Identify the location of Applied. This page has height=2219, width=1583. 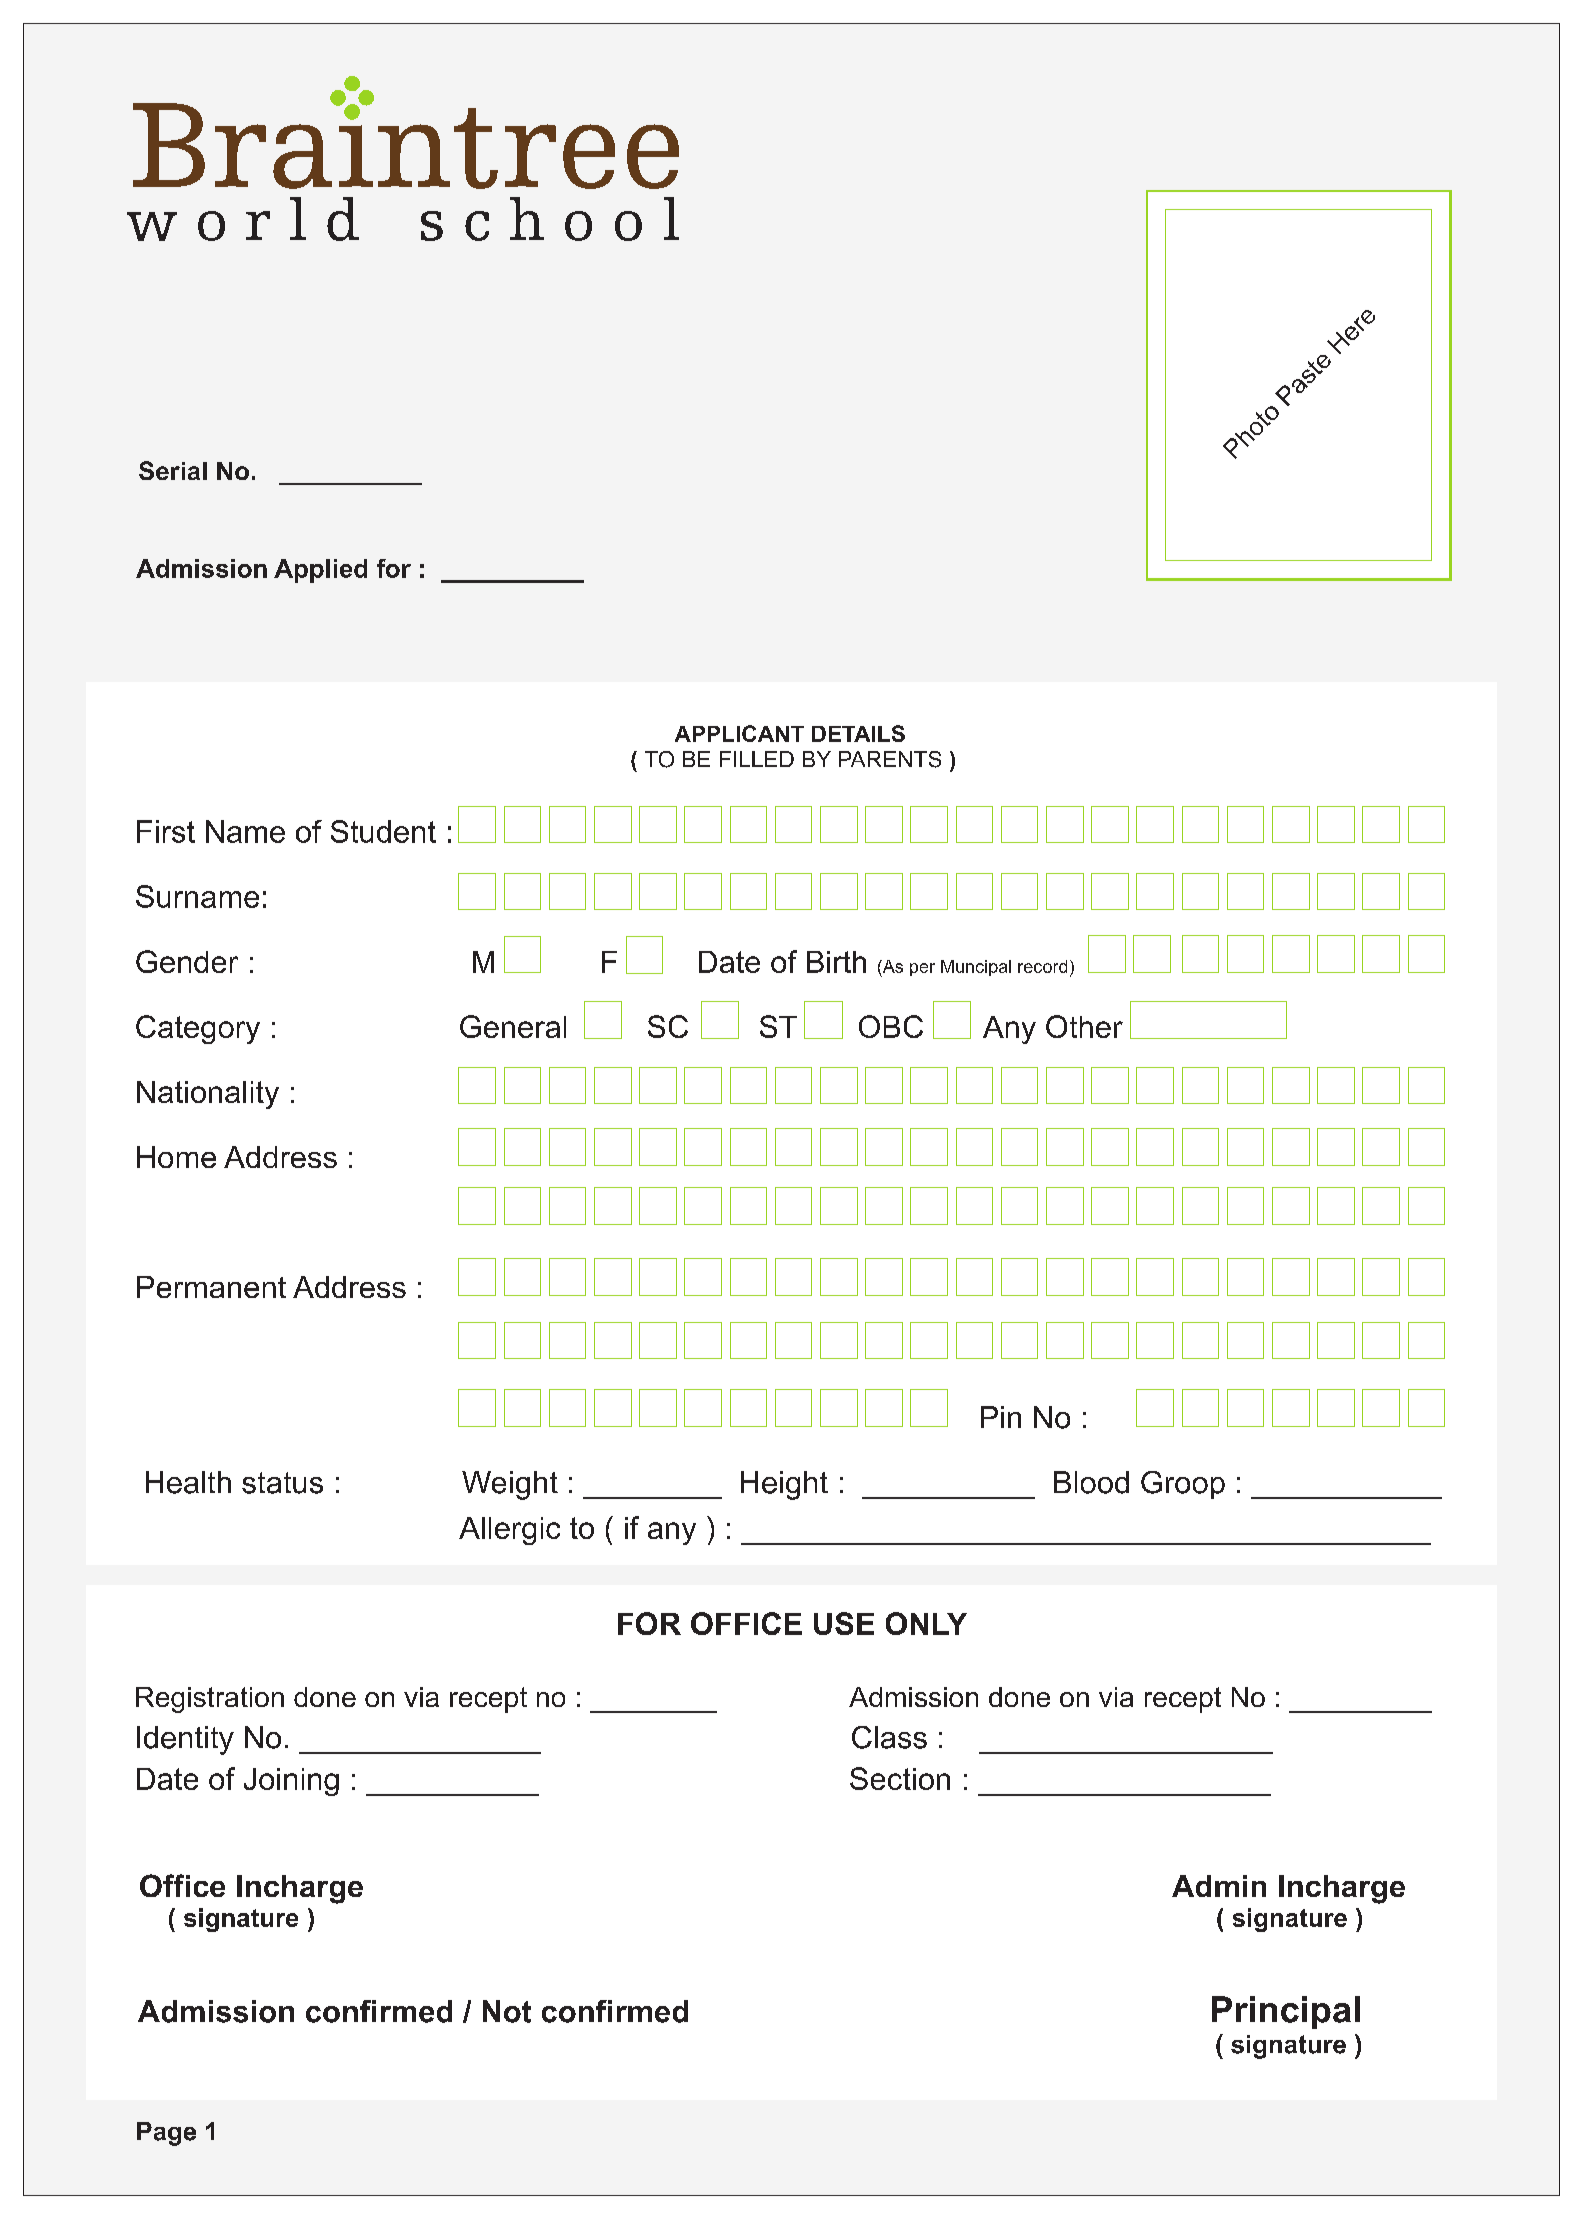
(320, 571).
